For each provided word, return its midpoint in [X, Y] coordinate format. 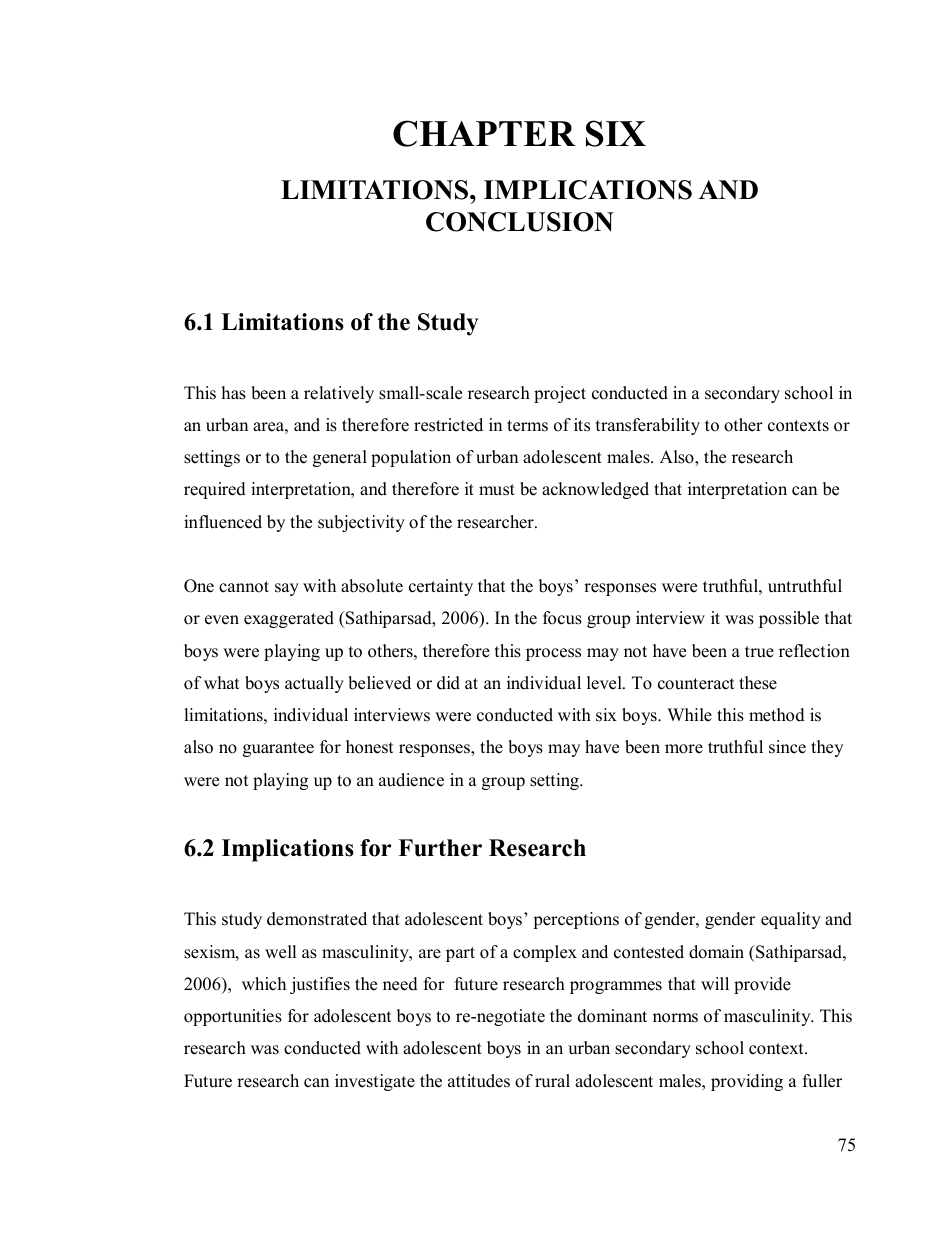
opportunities [233, 1017]
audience [411, 780]
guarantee [278, 749]
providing [747, 1082]
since [787, 747]
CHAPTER [484, 133]
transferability [648, 426]
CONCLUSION [520, 222]
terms [527, 426]
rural [552, 1081]
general [340, 458]
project [560, 394]
